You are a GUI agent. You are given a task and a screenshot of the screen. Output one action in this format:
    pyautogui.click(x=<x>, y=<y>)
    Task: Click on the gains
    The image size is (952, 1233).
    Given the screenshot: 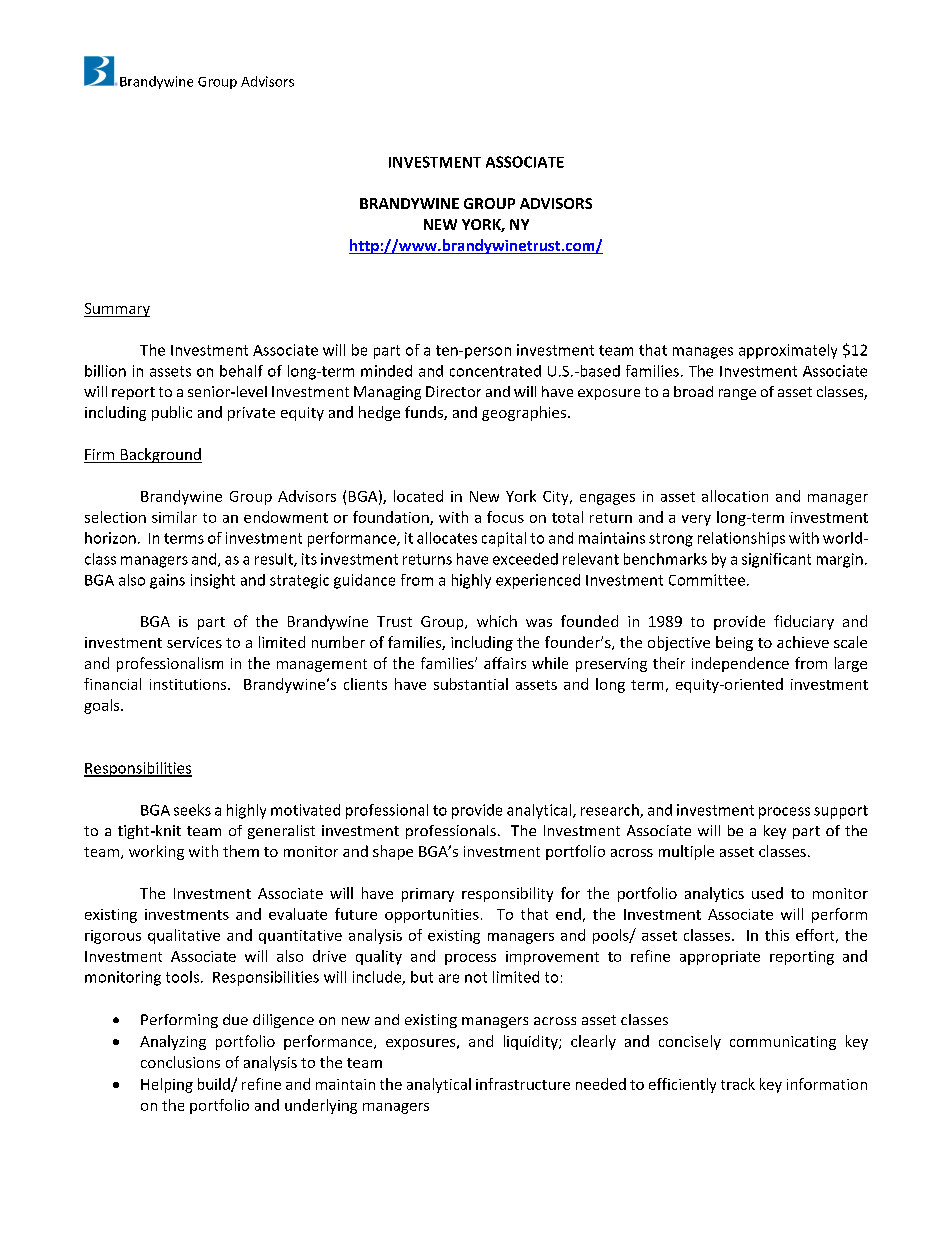 What is the action you would take?
    pyautogui.click(x=167, y=581)
